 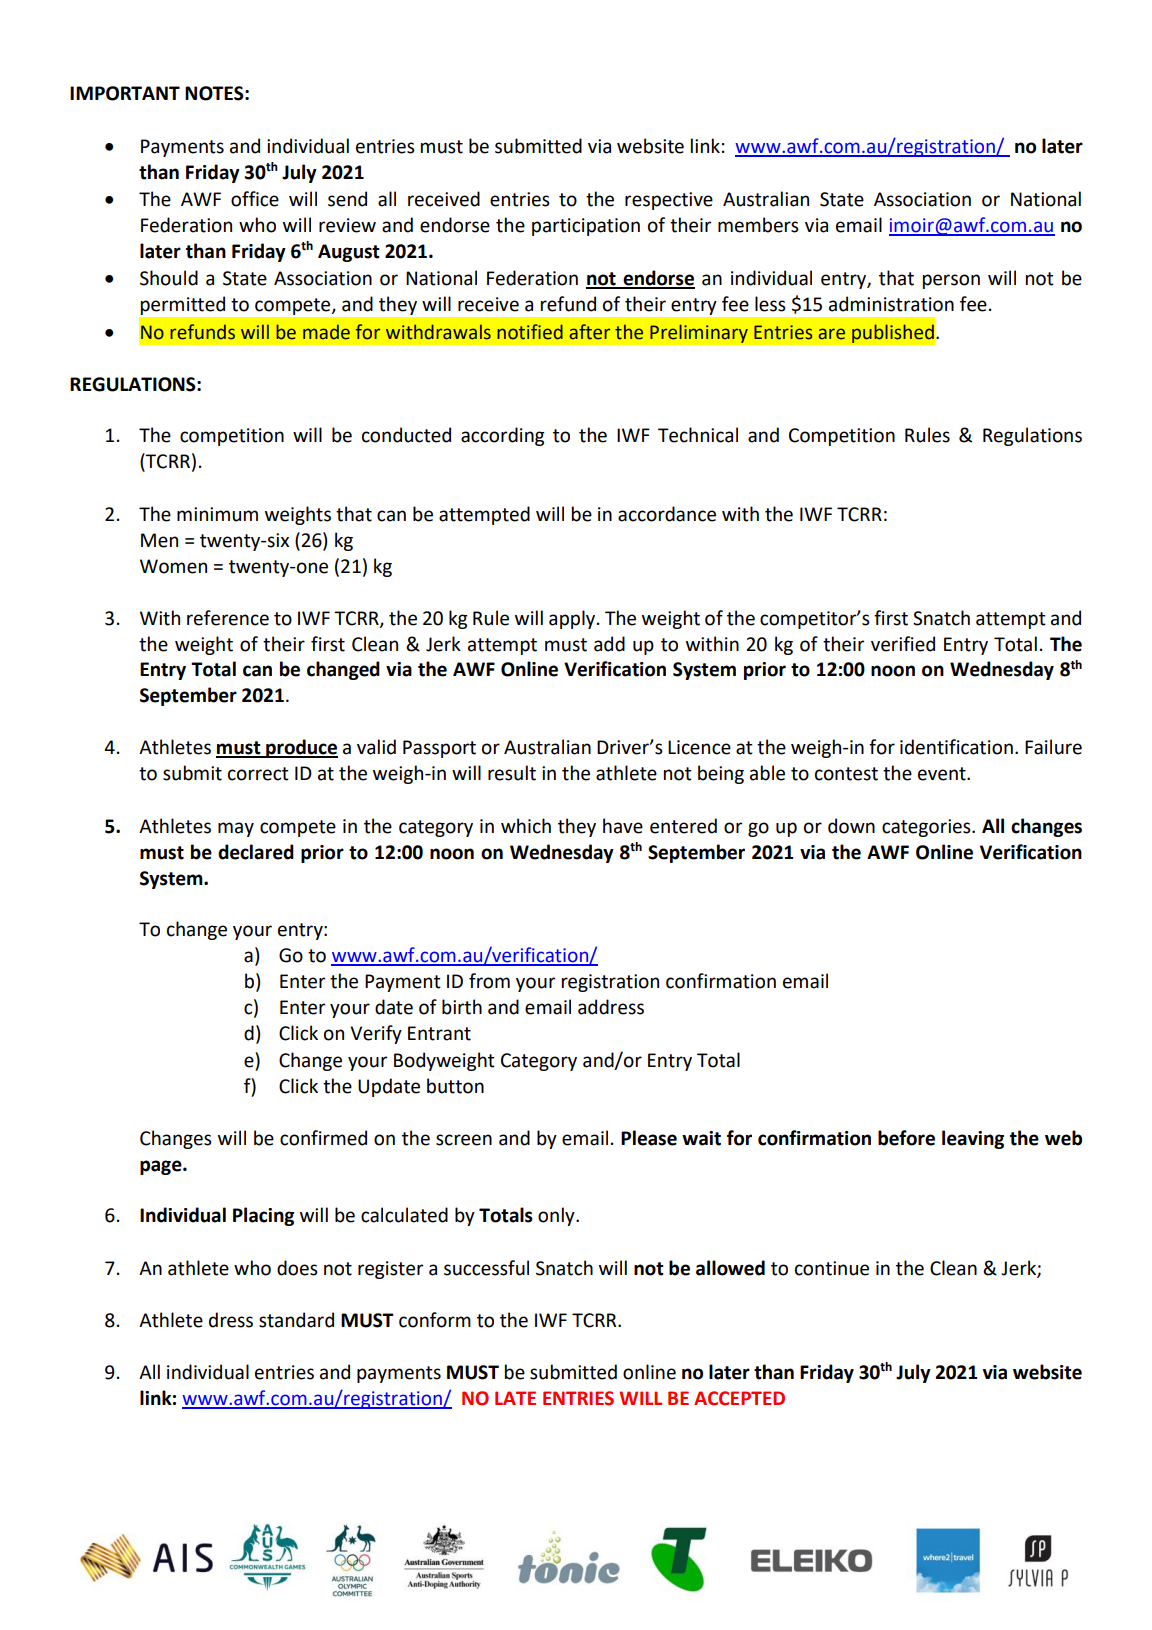 What do you see at coordinates (951, 281) in the page?
I see `person` at bounding box center [951, 281].
